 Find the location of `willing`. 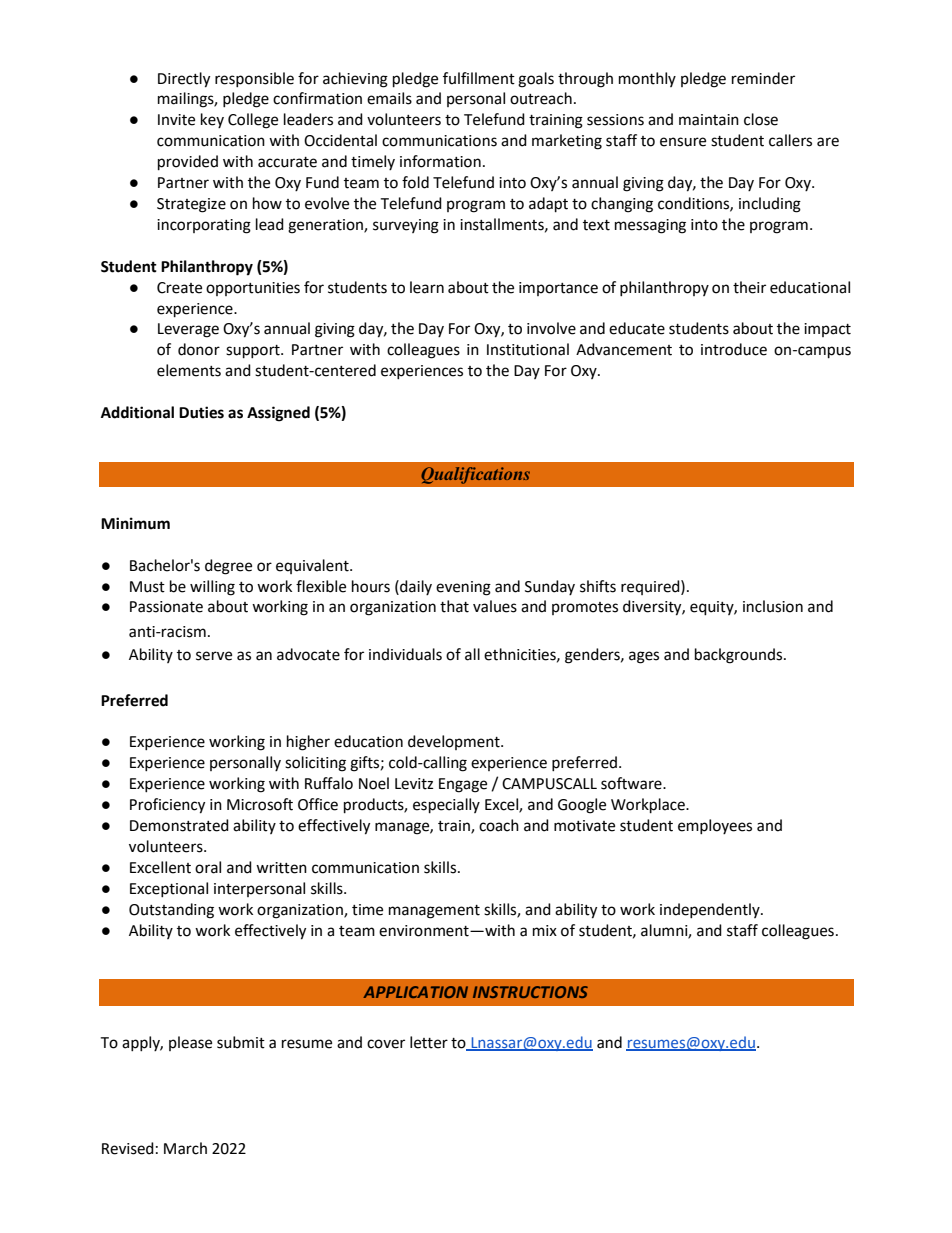

willing is located at coordinates (212, 588).
